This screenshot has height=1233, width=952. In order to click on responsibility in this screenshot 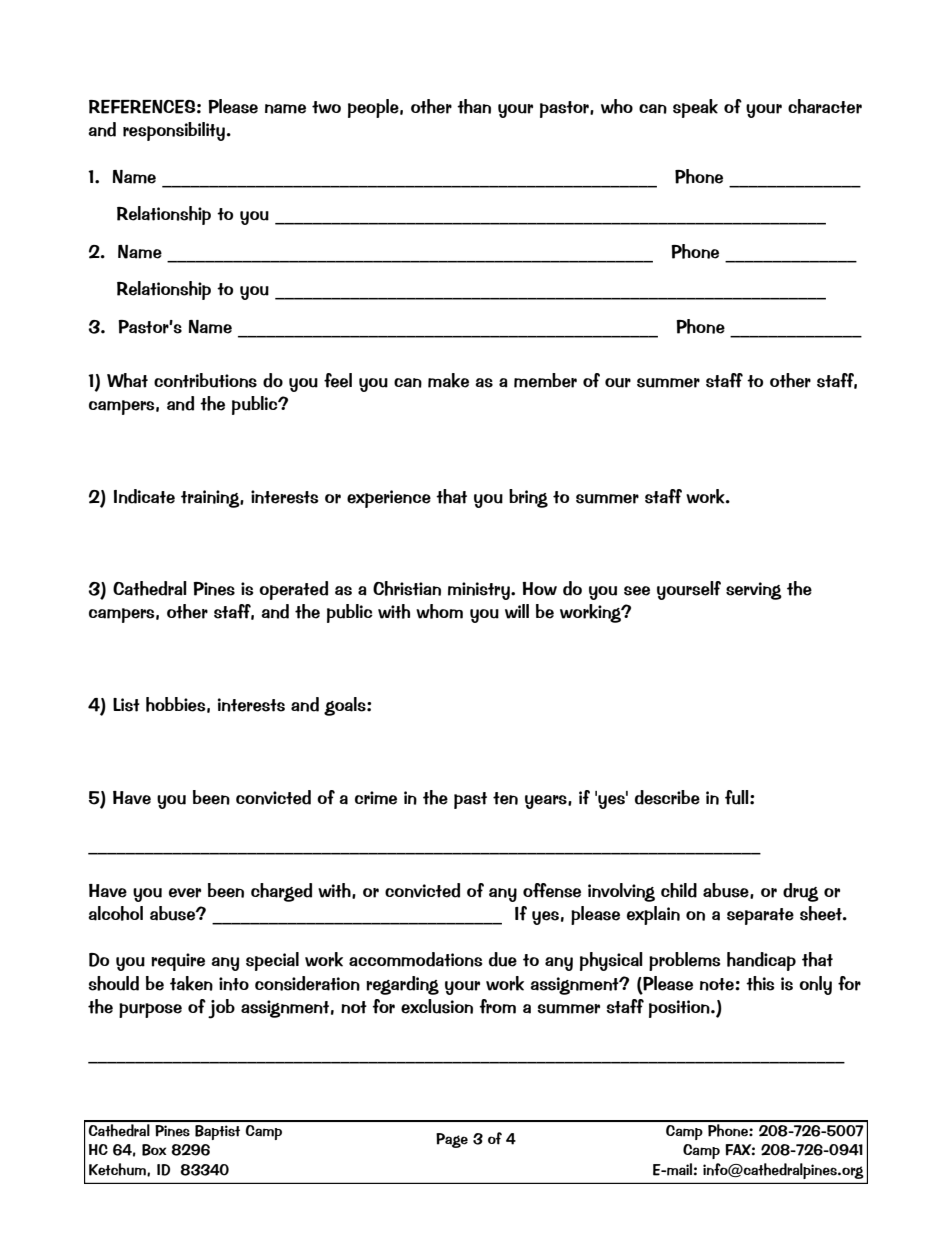, I will do `click(174, 131)`.
